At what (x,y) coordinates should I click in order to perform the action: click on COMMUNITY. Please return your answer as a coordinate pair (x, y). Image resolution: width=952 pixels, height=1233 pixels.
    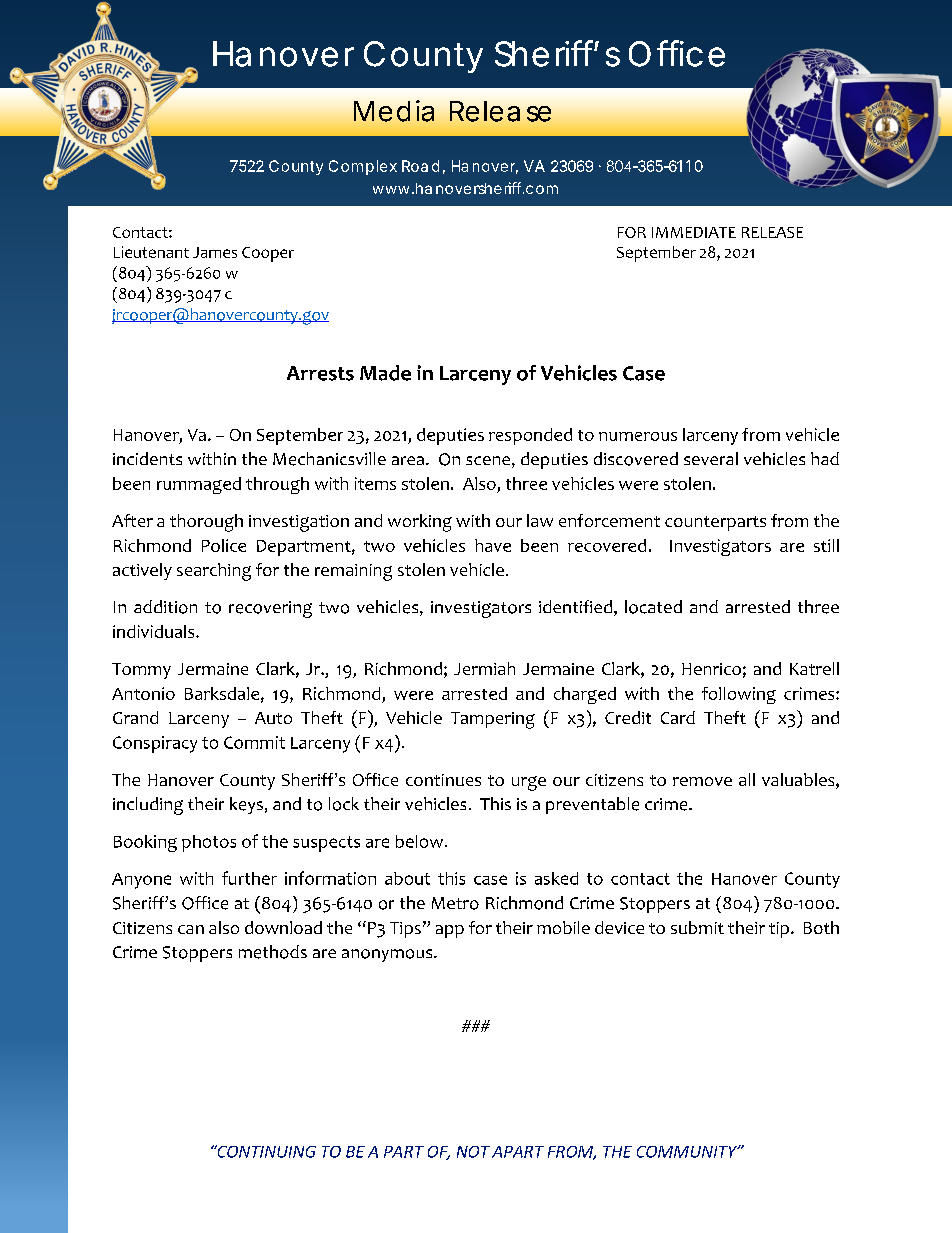
    Looking at the image, I should click on (688, 1152).
